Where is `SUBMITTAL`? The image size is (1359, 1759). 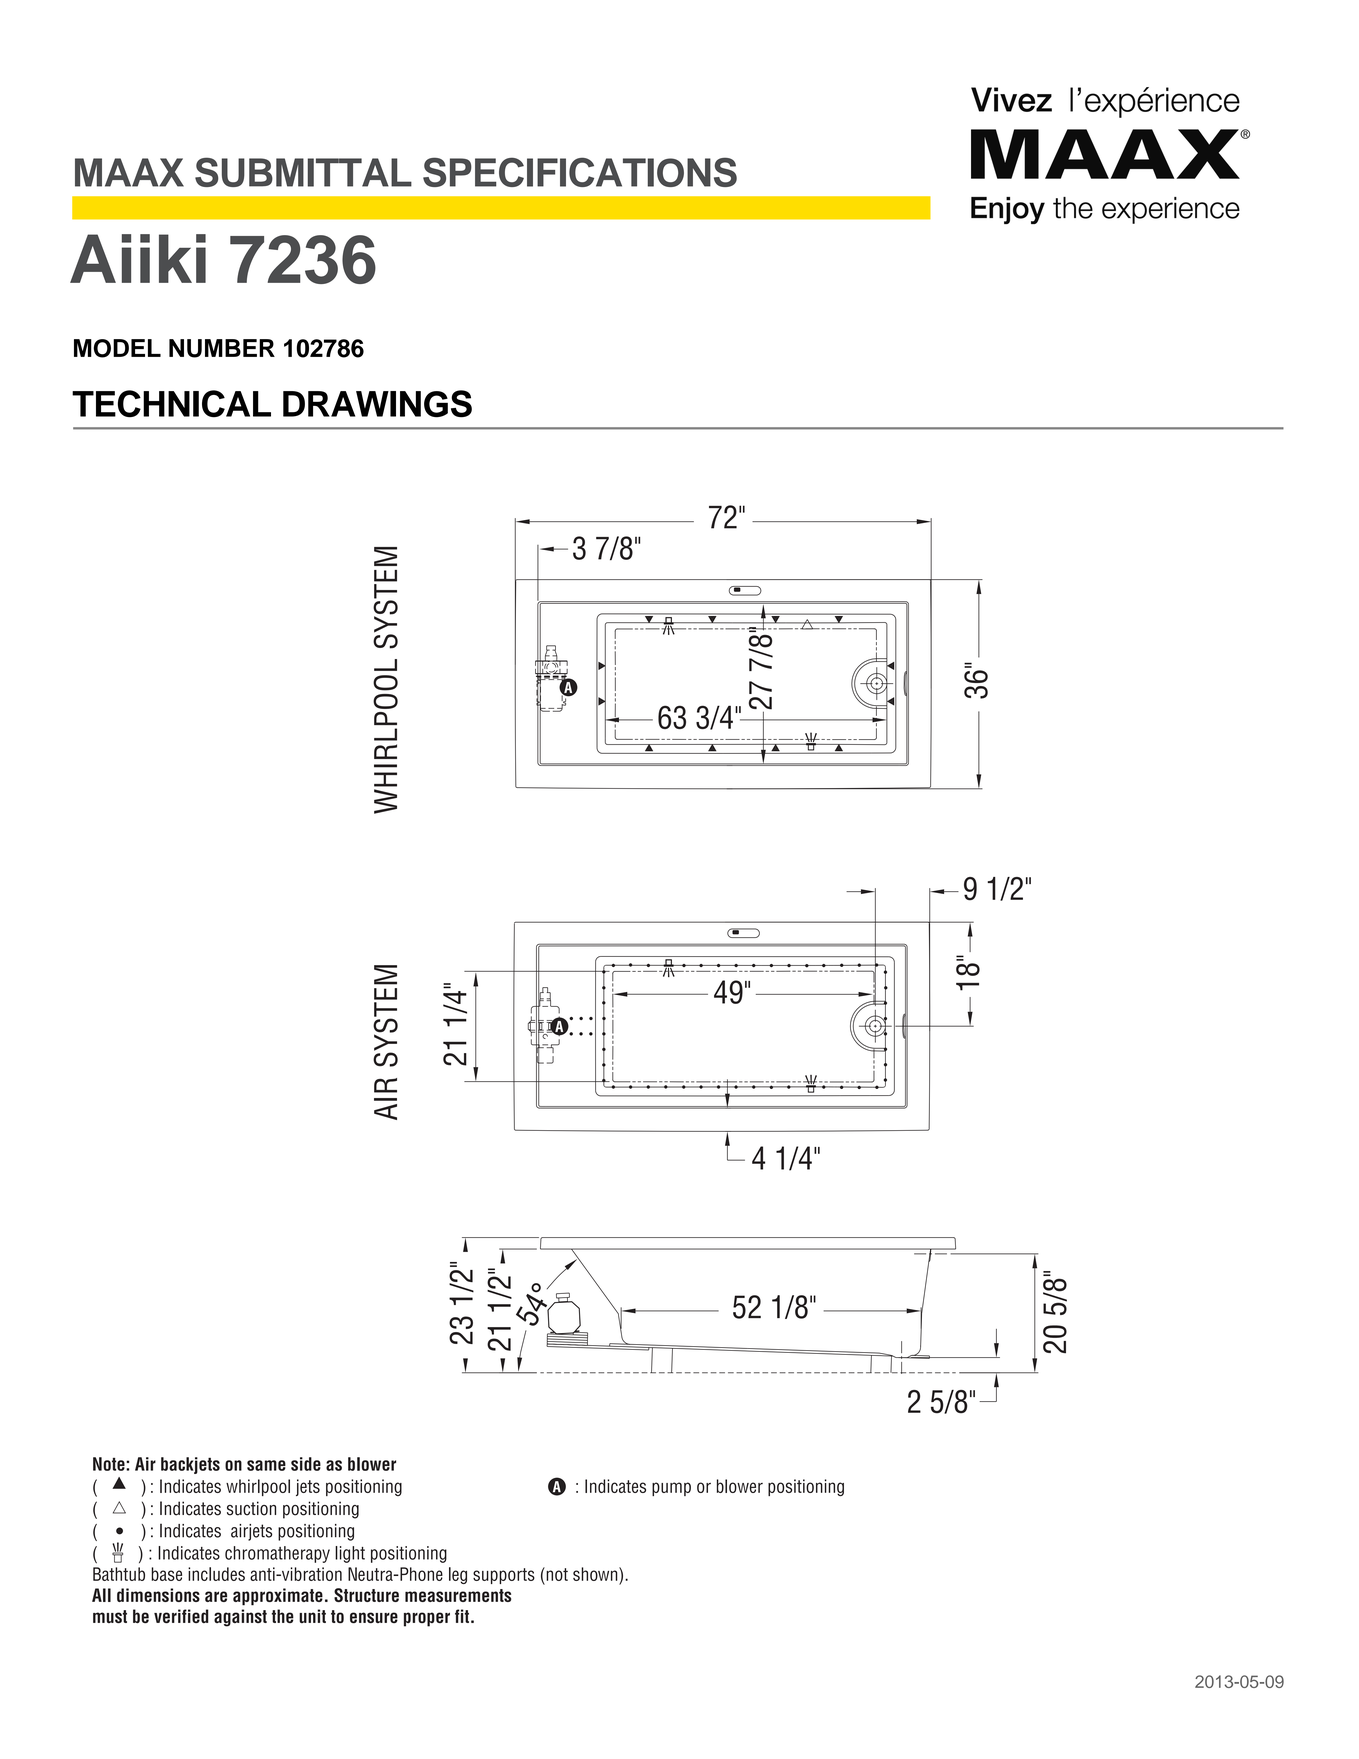
SUBMITTAL is located at coordinates (303, 172).
